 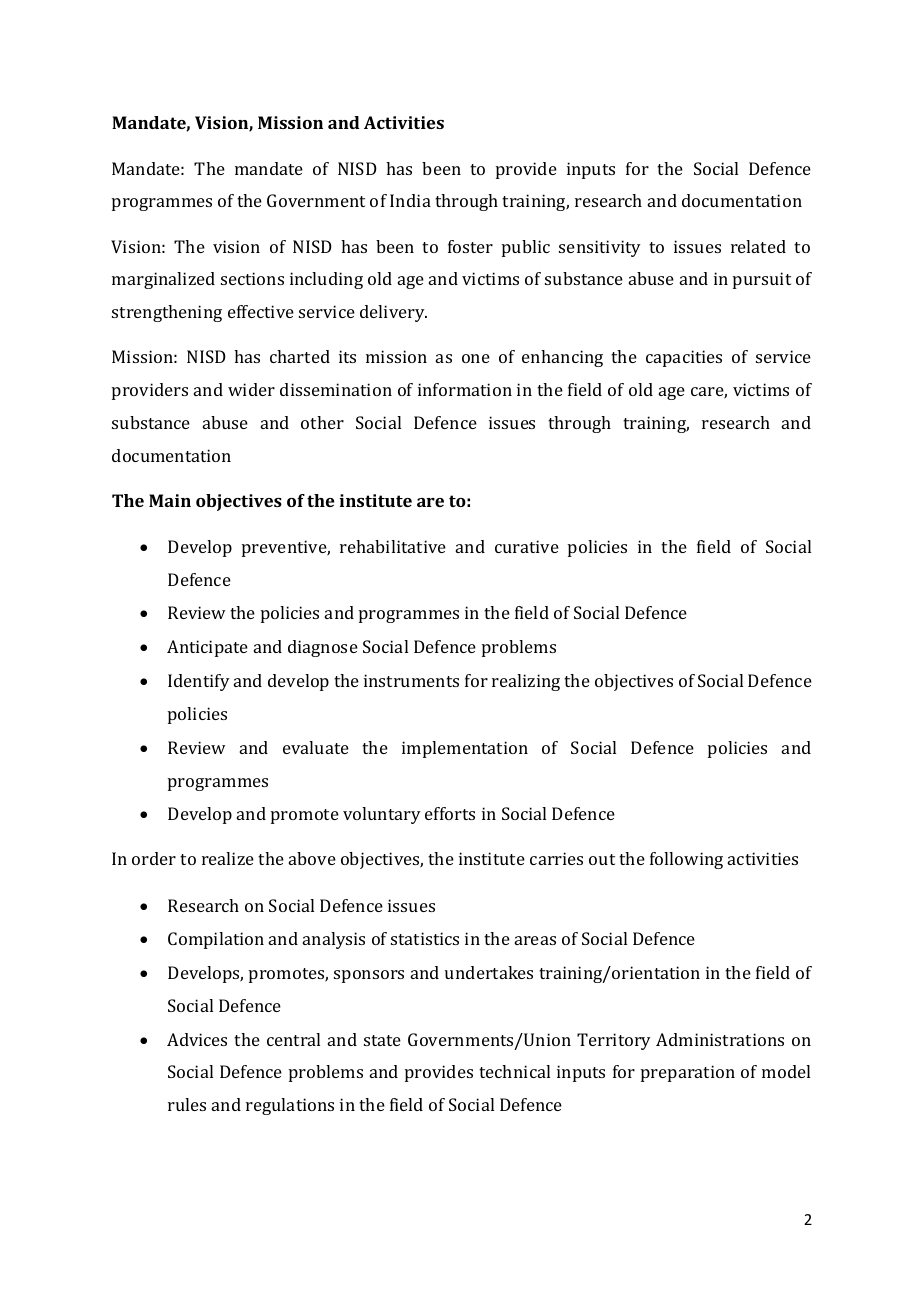 What do you see at coordinates (199, 682) in the document?
I see `Identify` at bounding box center [199, 682].
